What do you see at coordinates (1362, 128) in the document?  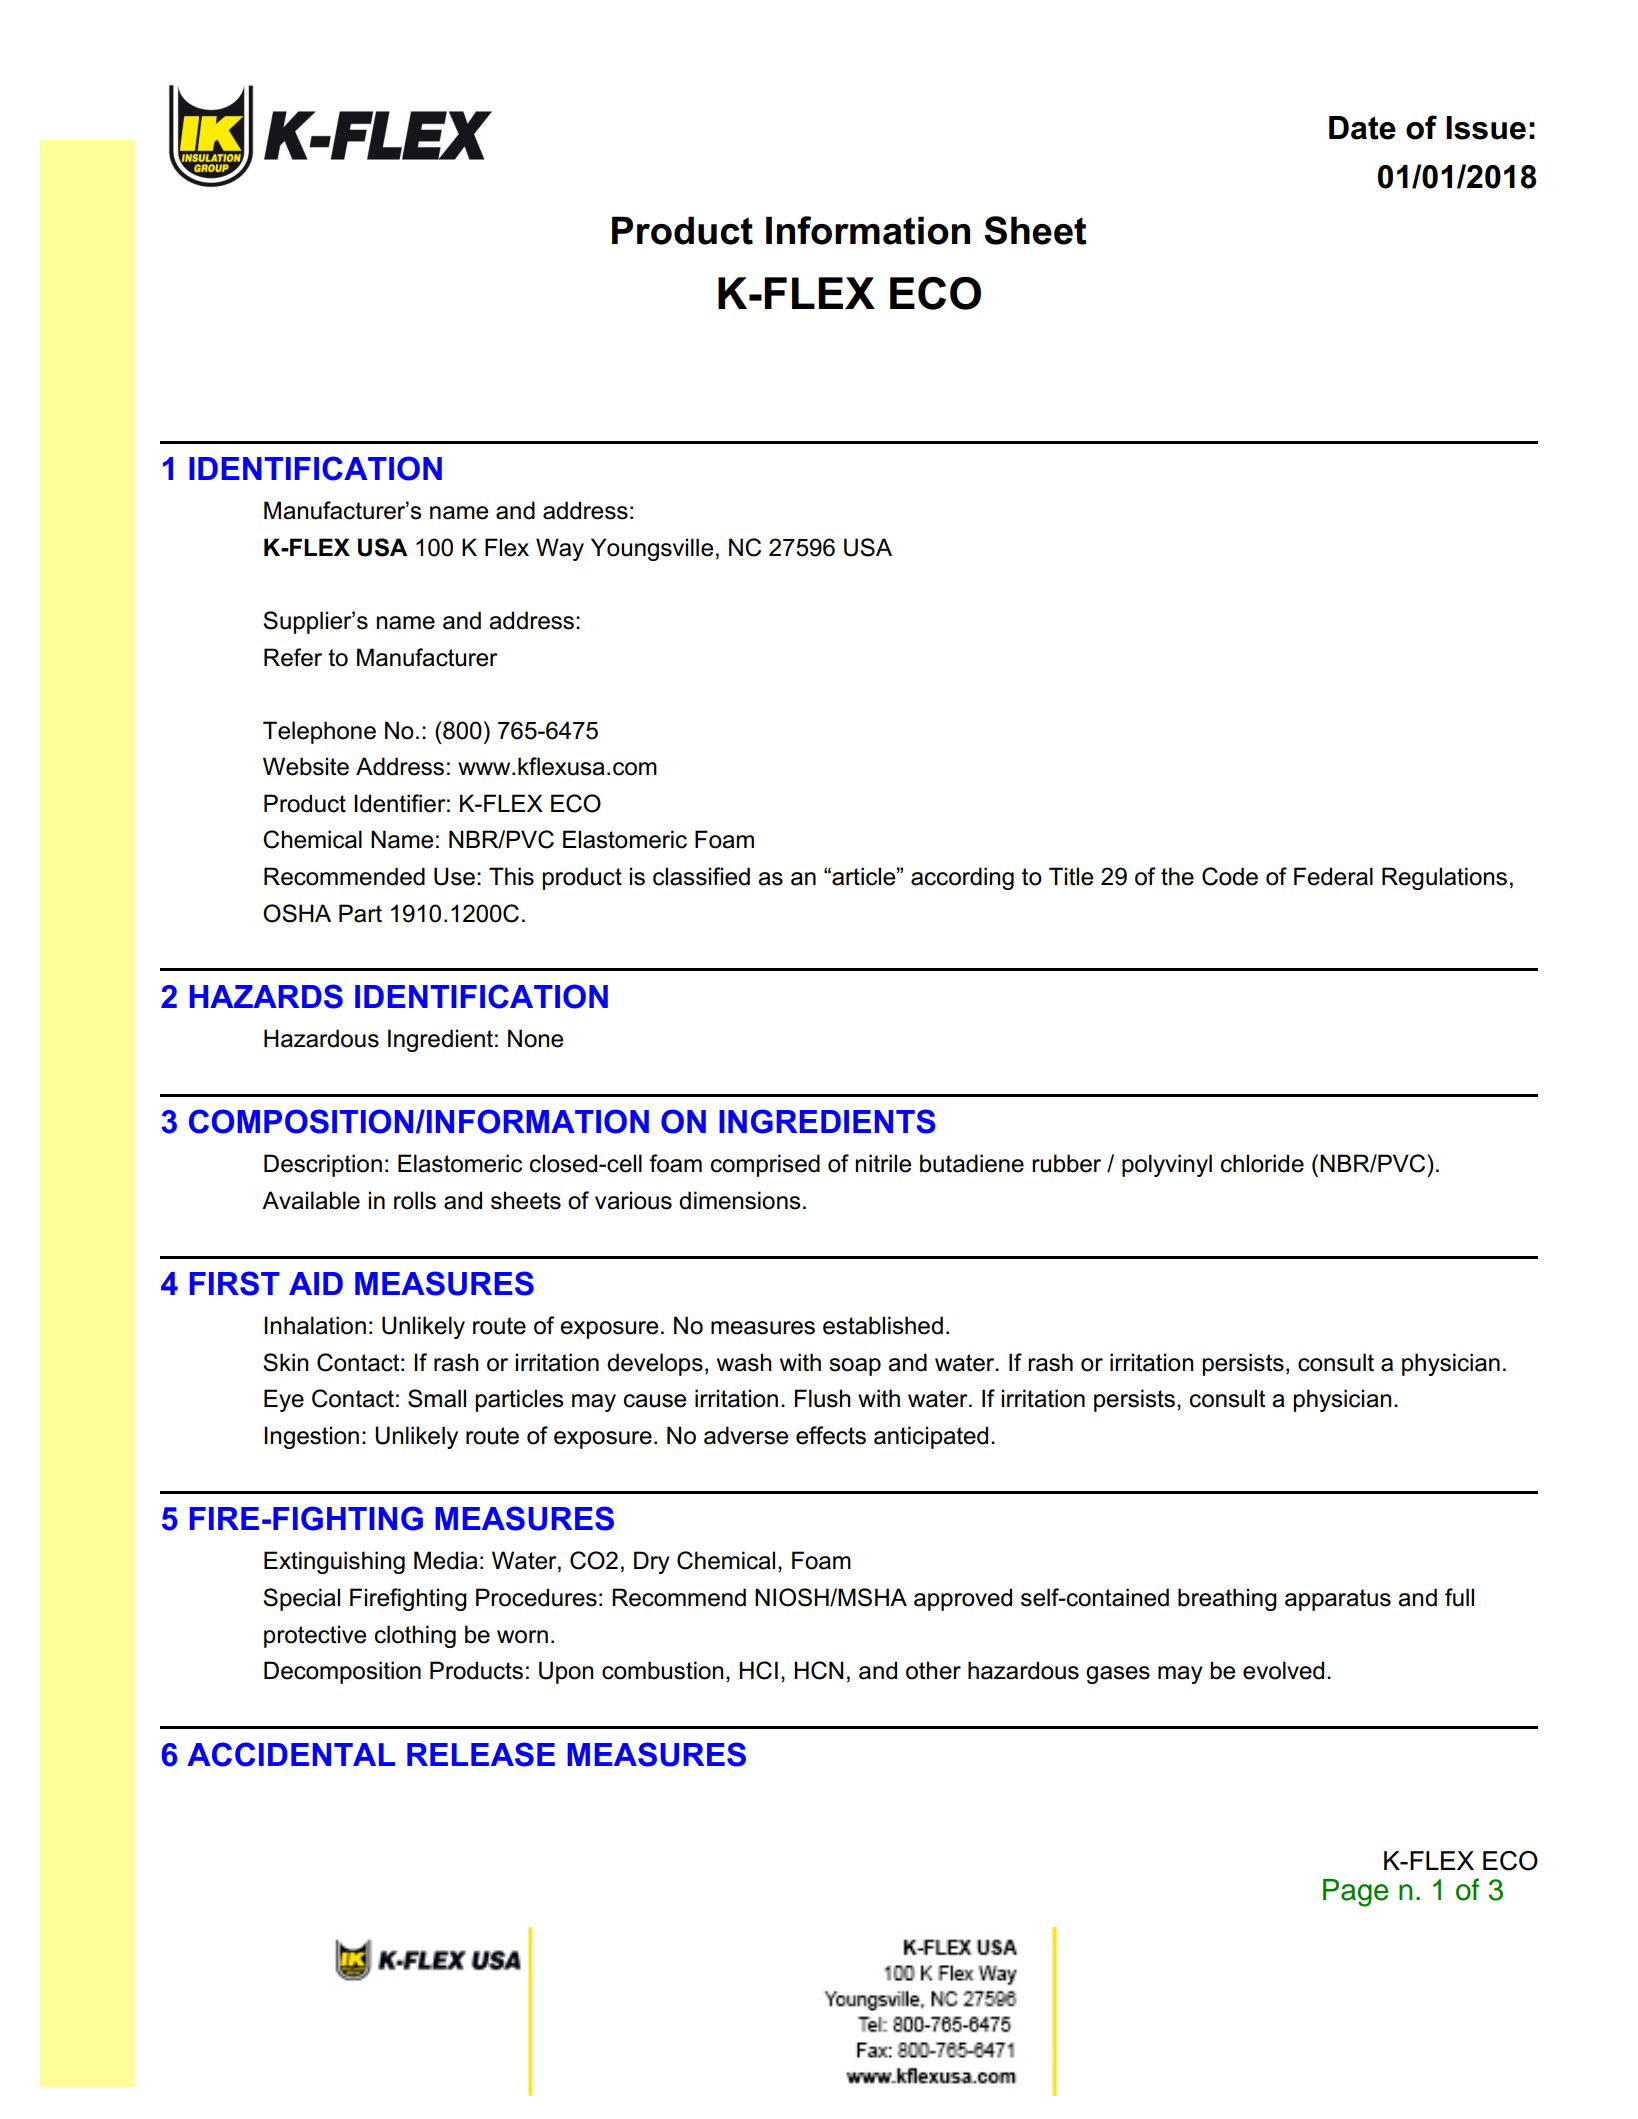 I see `Date` at bounding box center [1362, 128].
